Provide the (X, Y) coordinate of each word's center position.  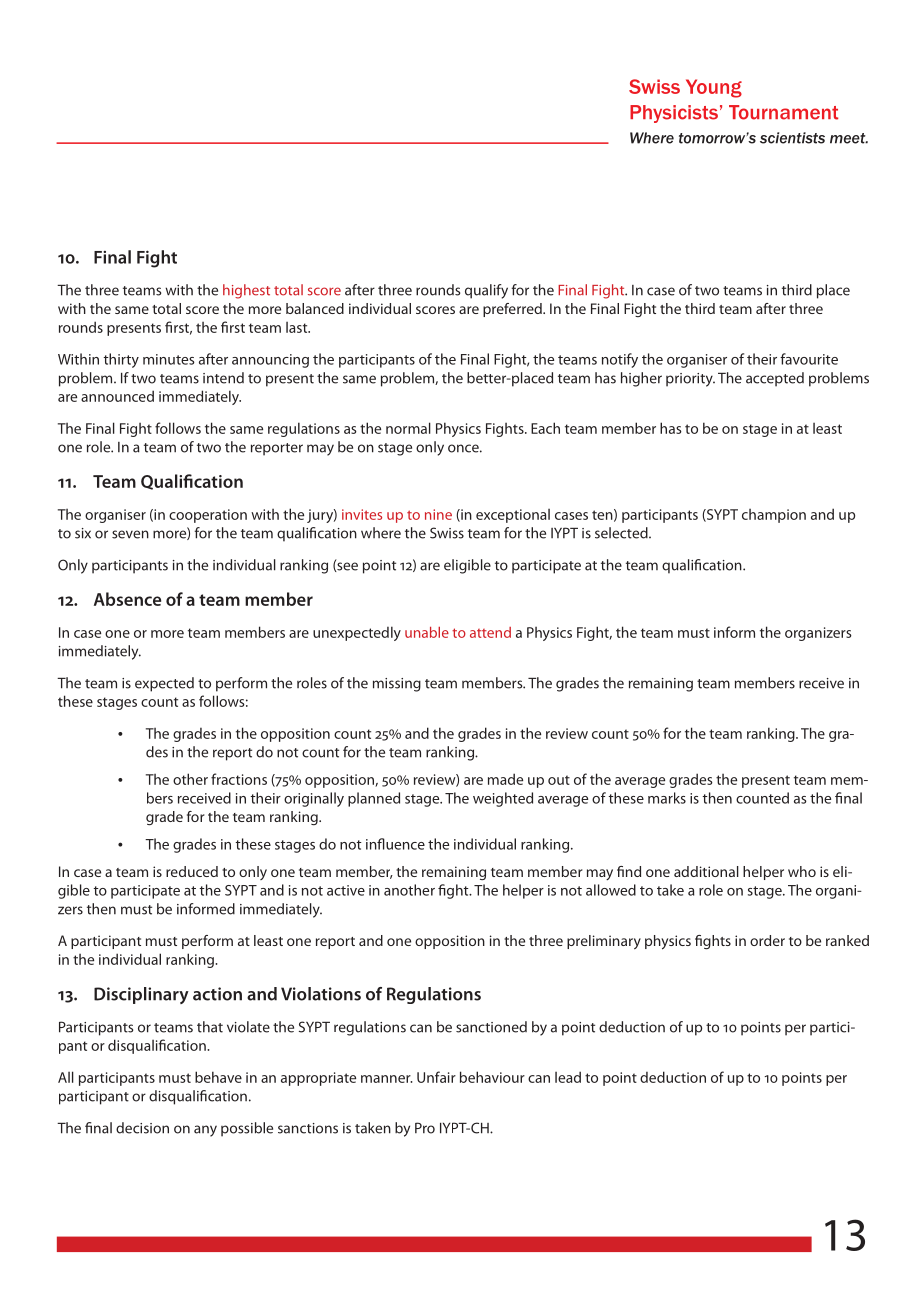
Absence (127, 599)
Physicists (674, 114)
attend (490, 632)
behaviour (492, 1077)
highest (246, 291)
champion (774, 516)
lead (568, 1077)
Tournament (783, 112)
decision (142, 1128)
